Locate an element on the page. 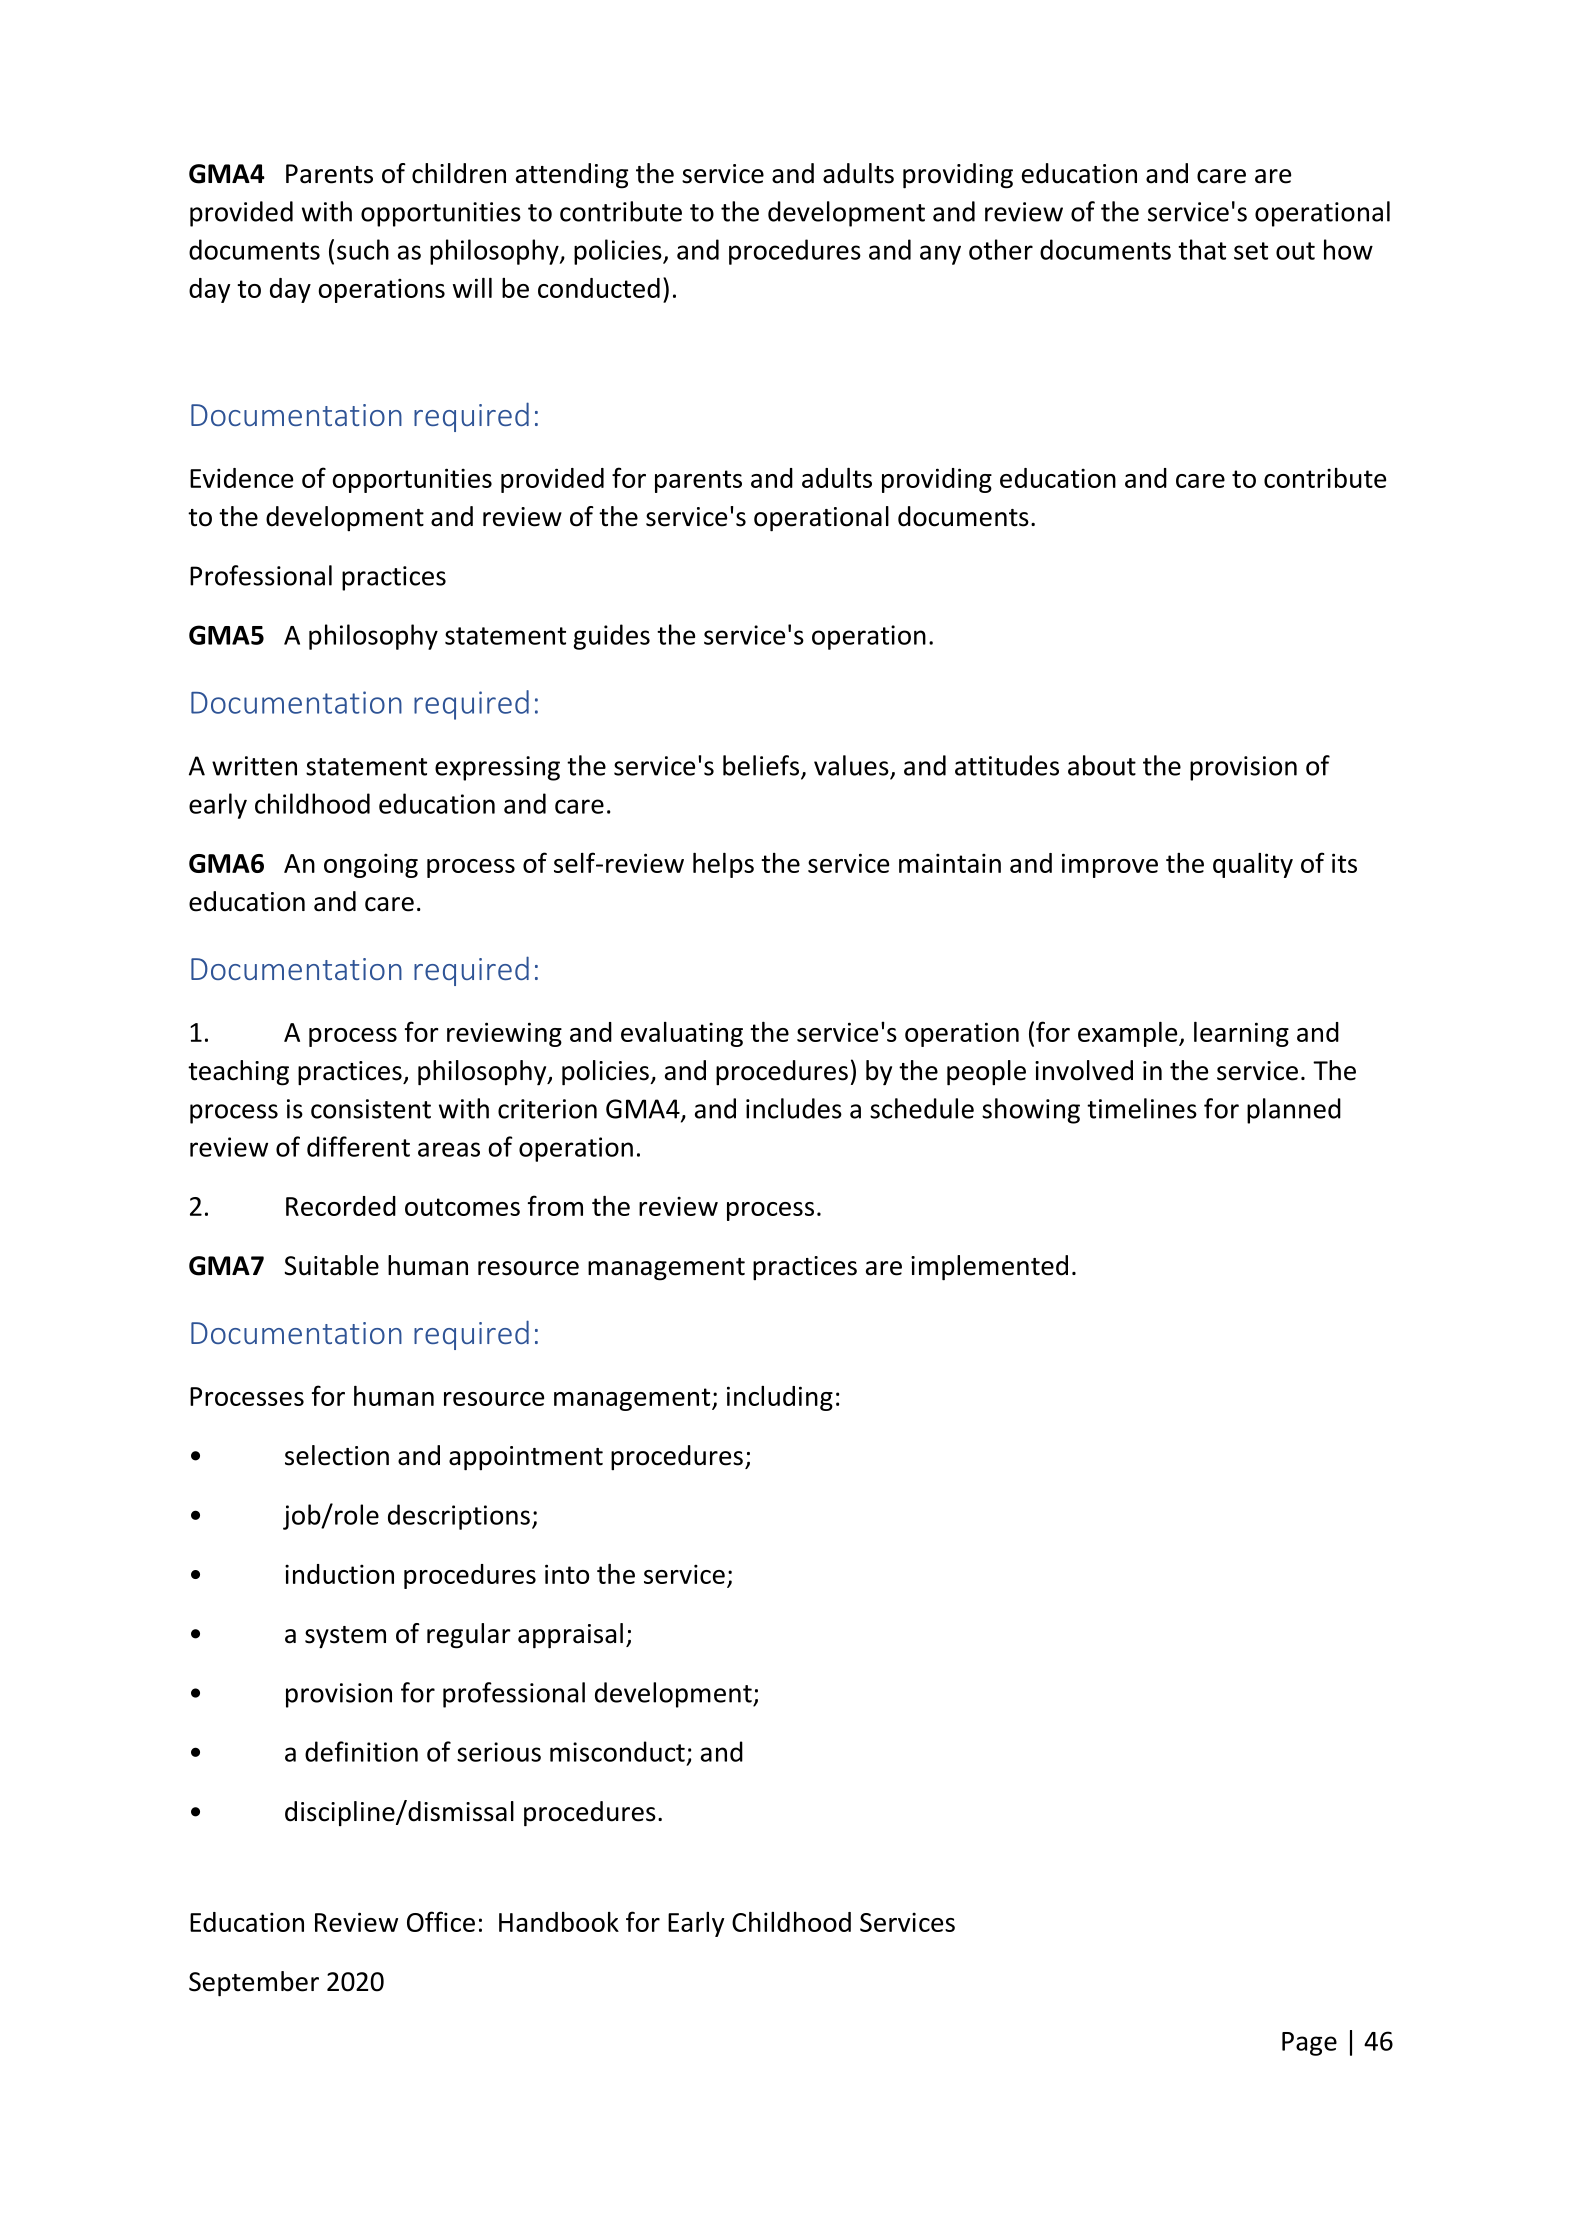 The width and height of the image is (1581, 2236). such is located at coordinates (363, 249).
